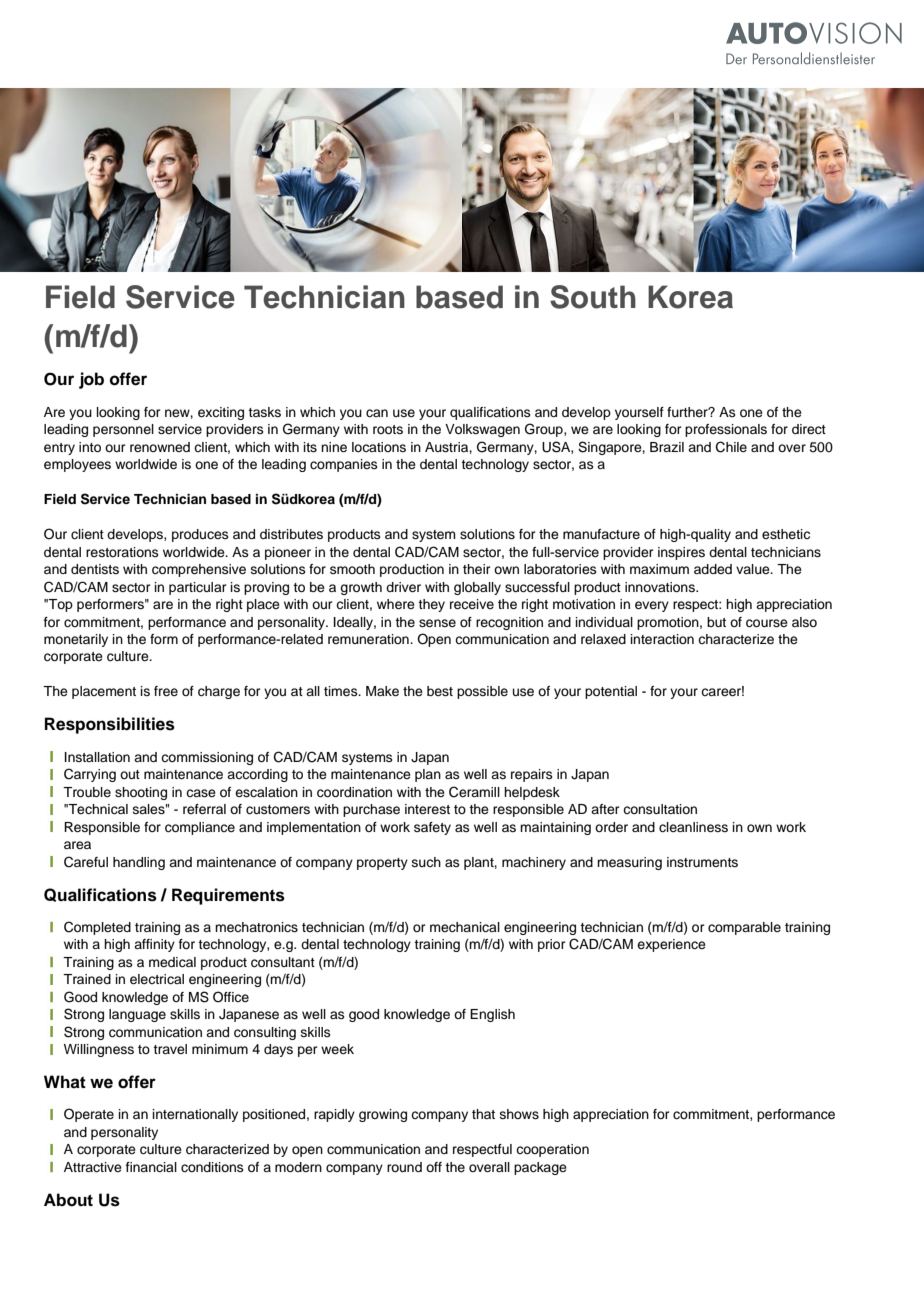 Image resolution: width=924 pixels, height=1308 pixels. Describe the element at coordinates (440, 691) in the screenshot. I see `best` at that location.
